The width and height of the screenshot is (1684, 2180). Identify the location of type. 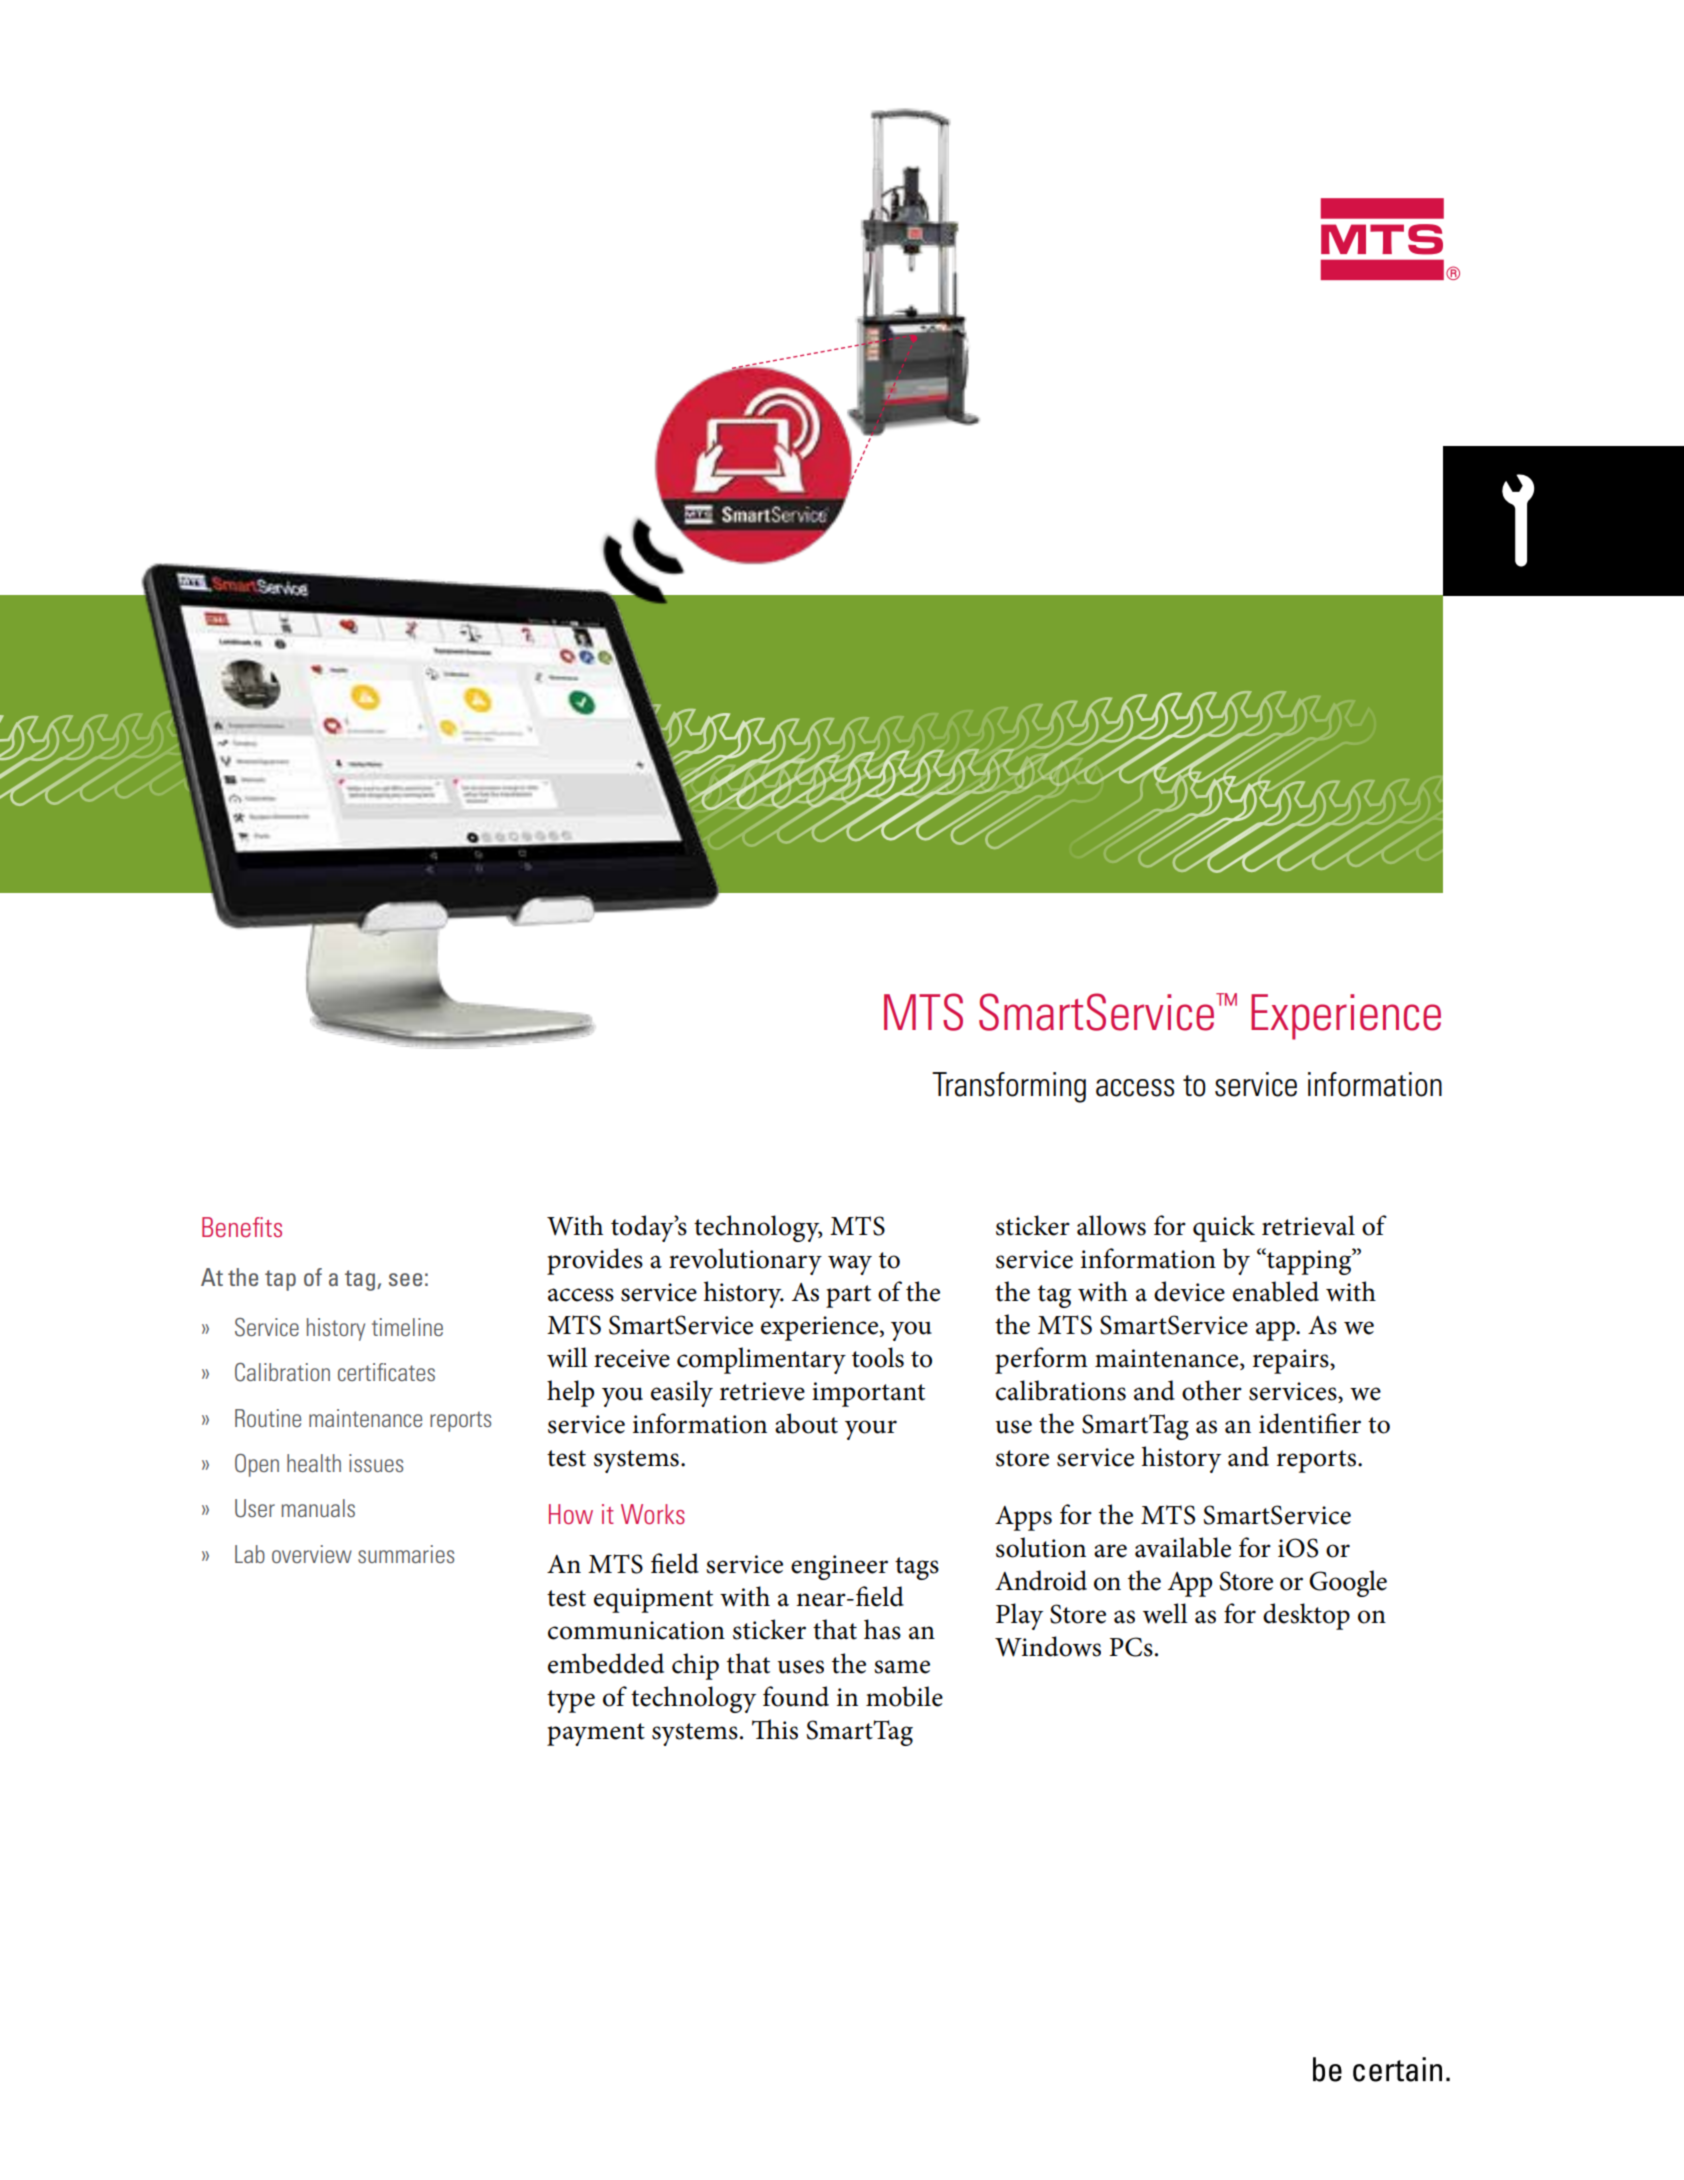
(571, 1701).
